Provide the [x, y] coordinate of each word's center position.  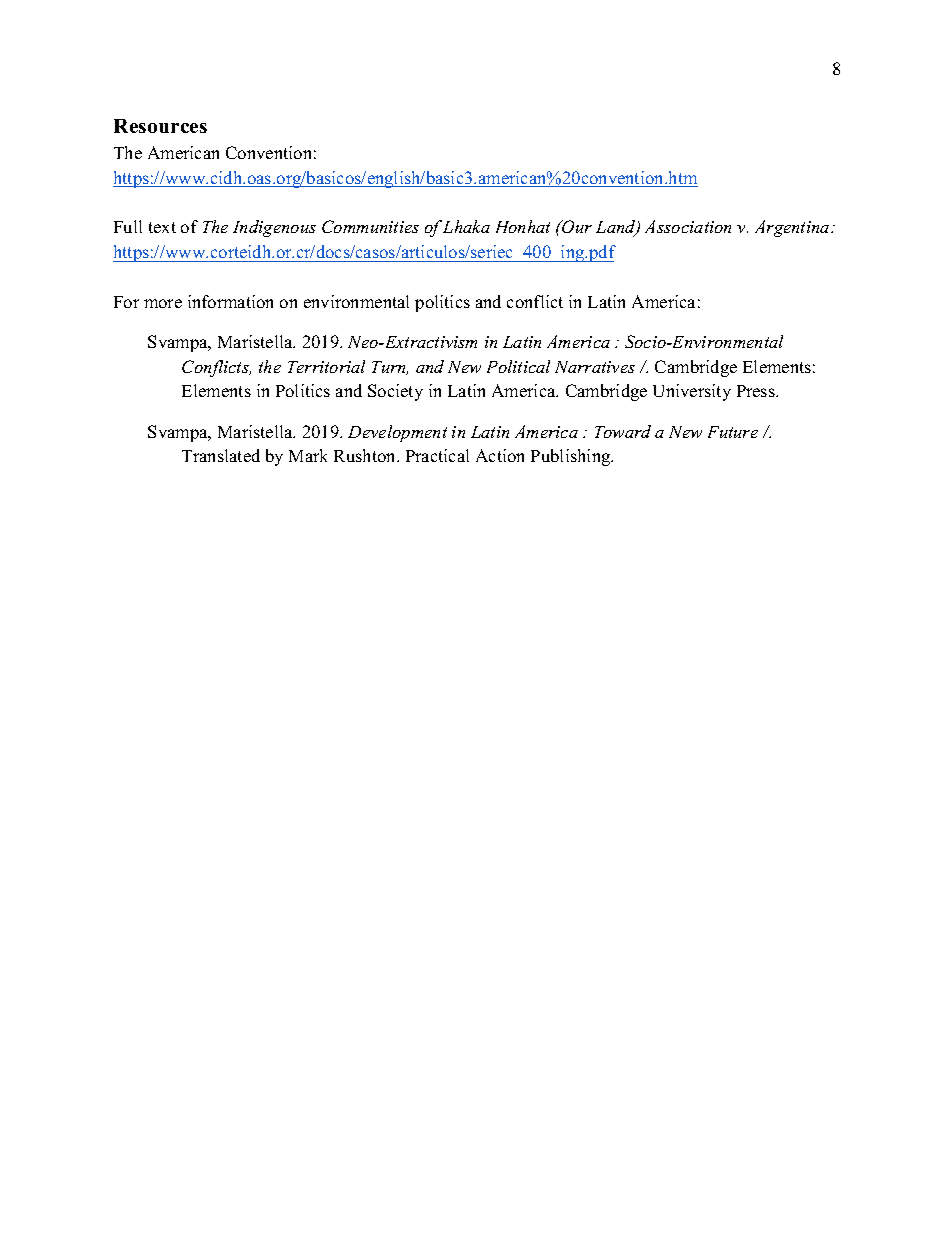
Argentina [793, 228]
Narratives [595, 367]
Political [518, 366]
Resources [160, 126]
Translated [221, 455]
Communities [370, 226]
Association [688, 226]
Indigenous [274, 228]
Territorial [326, 366]
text [162, 227]
